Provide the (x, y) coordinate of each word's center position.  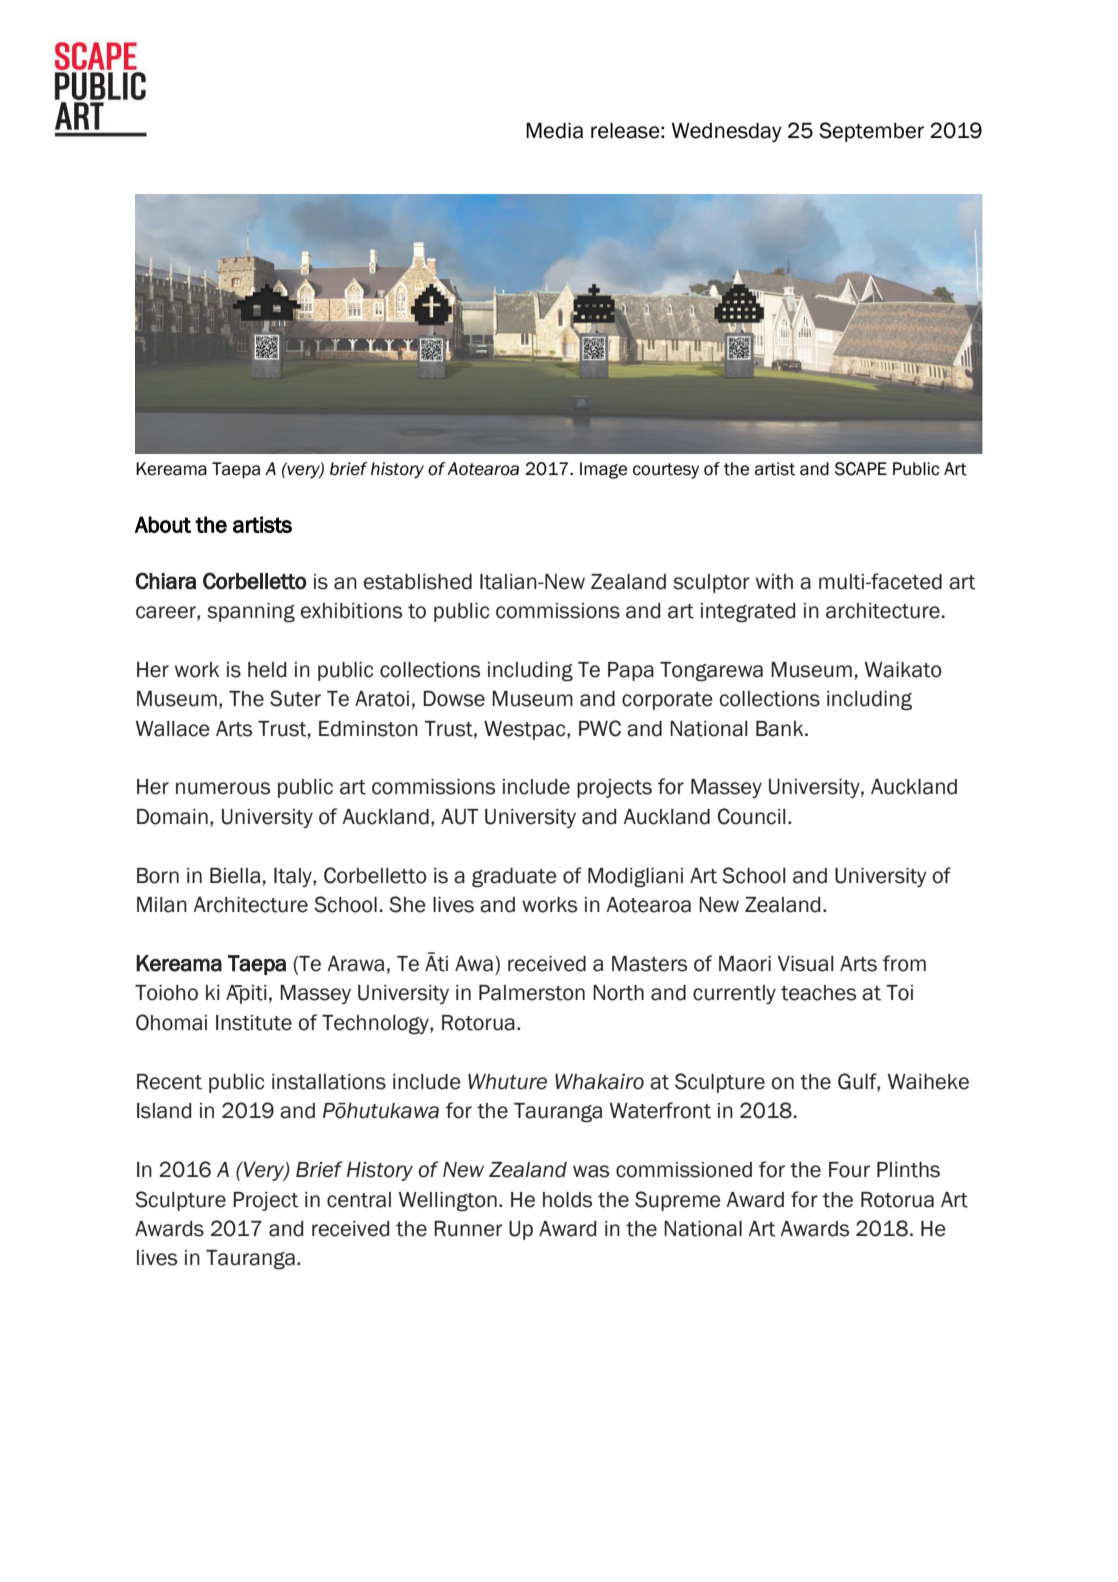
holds (567, 1200)
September (871, 132)
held (267, 670)
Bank (781, 729)
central (359, 1200)
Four (849, 1170)
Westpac (526, 730)
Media (554, 131)
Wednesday (726, 133)
